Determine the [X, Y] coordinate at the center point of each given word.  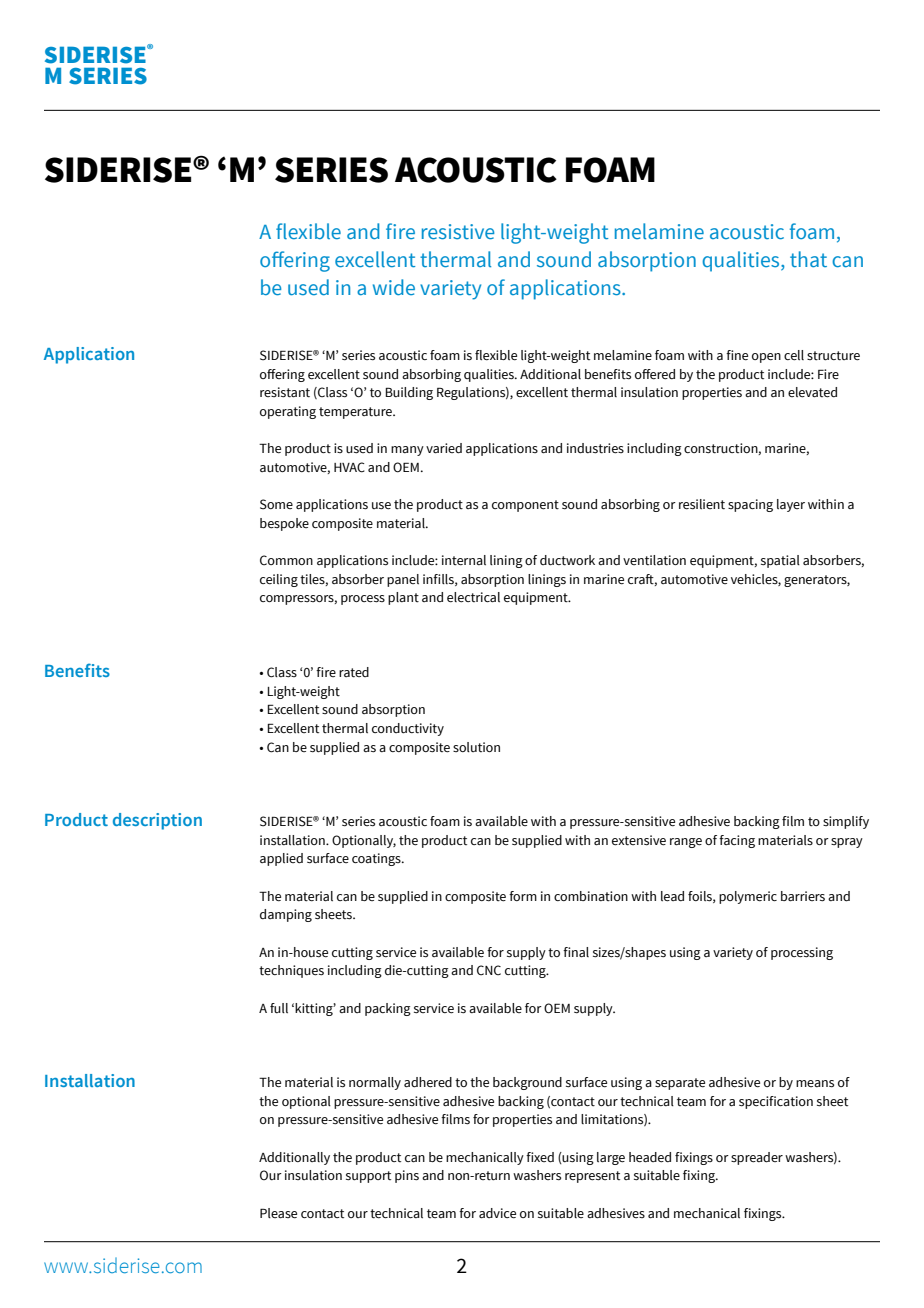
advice [497, 1213]
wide [394, 287]
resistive [458, 232]
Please [278, 1213]
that [808, 259]
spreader [757, 1158]
